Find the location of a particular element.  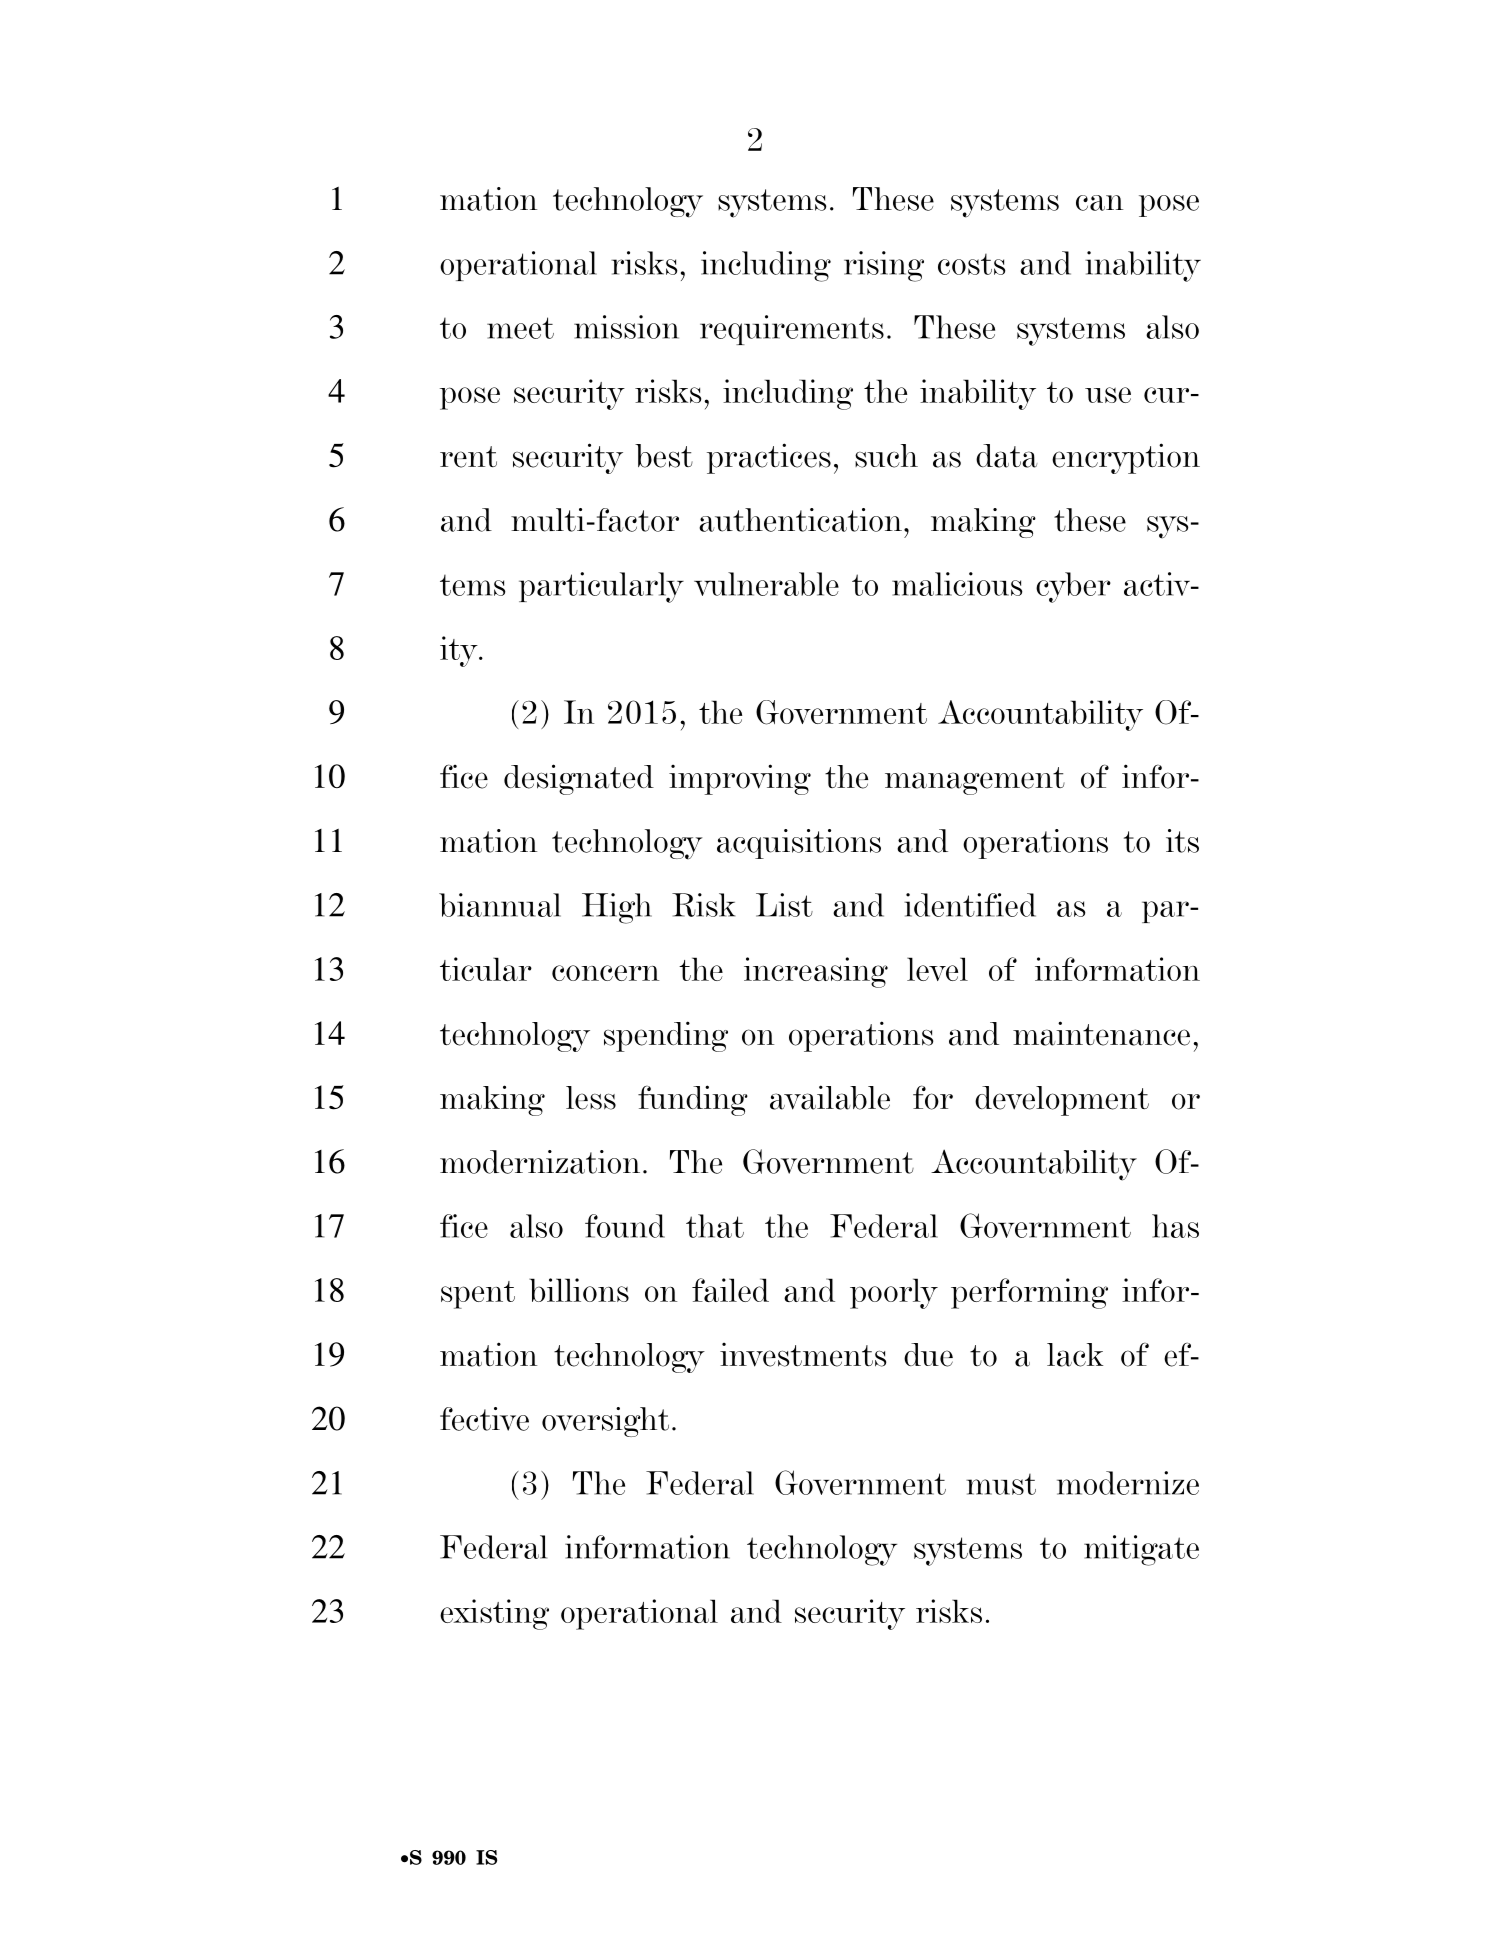

development is located at coordinates (1062, 1101).
